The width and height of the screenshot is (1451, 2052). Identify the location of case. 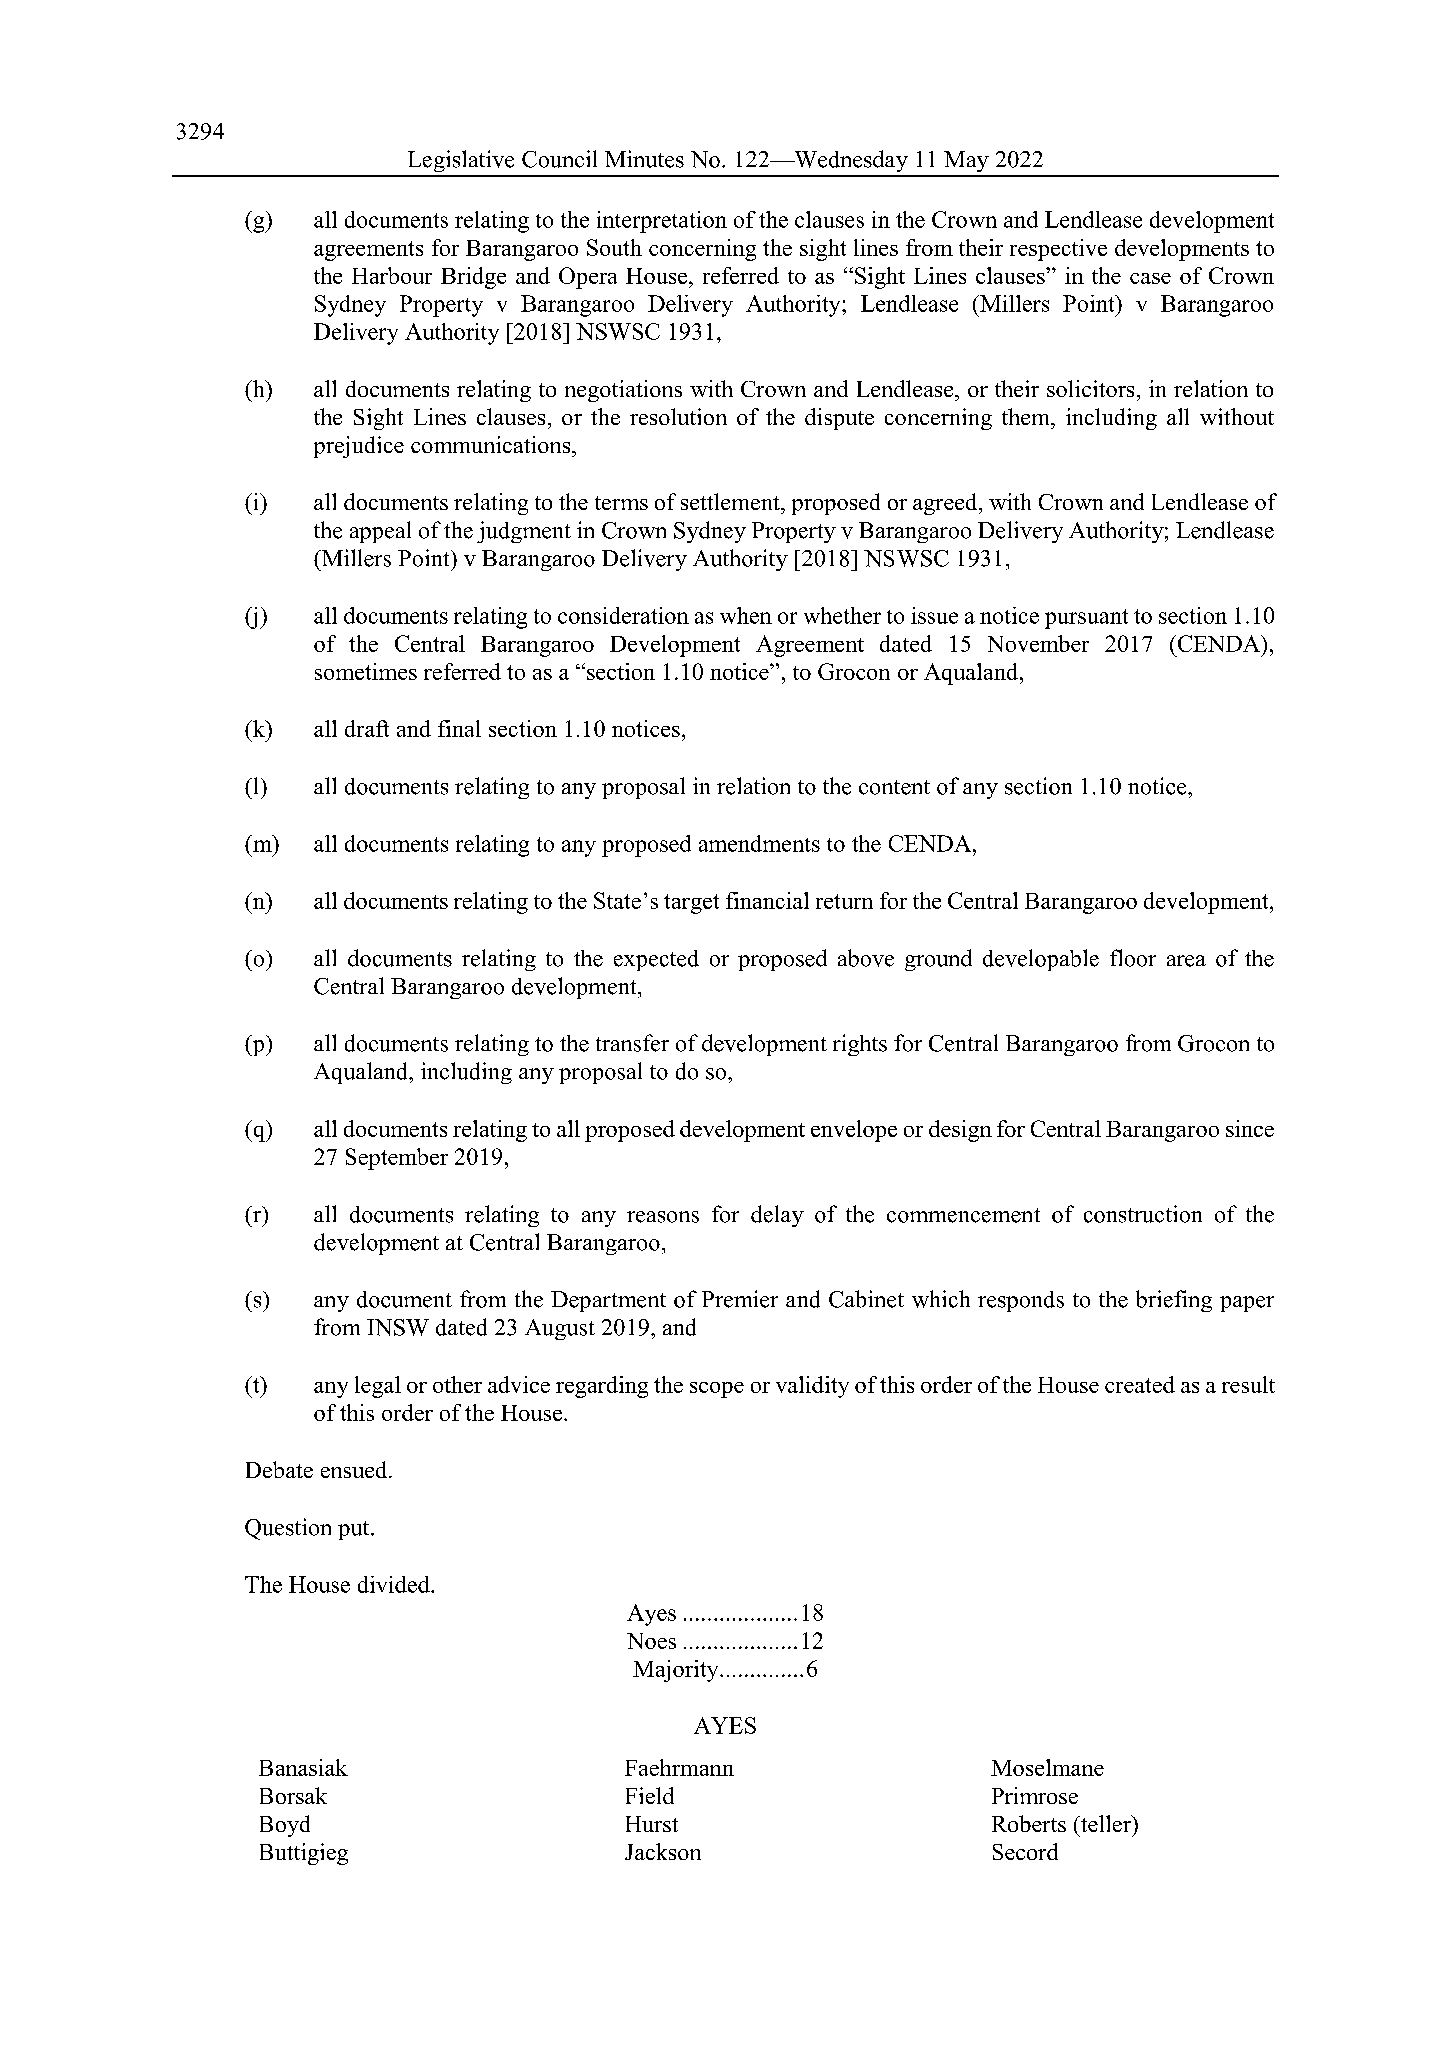
(1150, 278).
